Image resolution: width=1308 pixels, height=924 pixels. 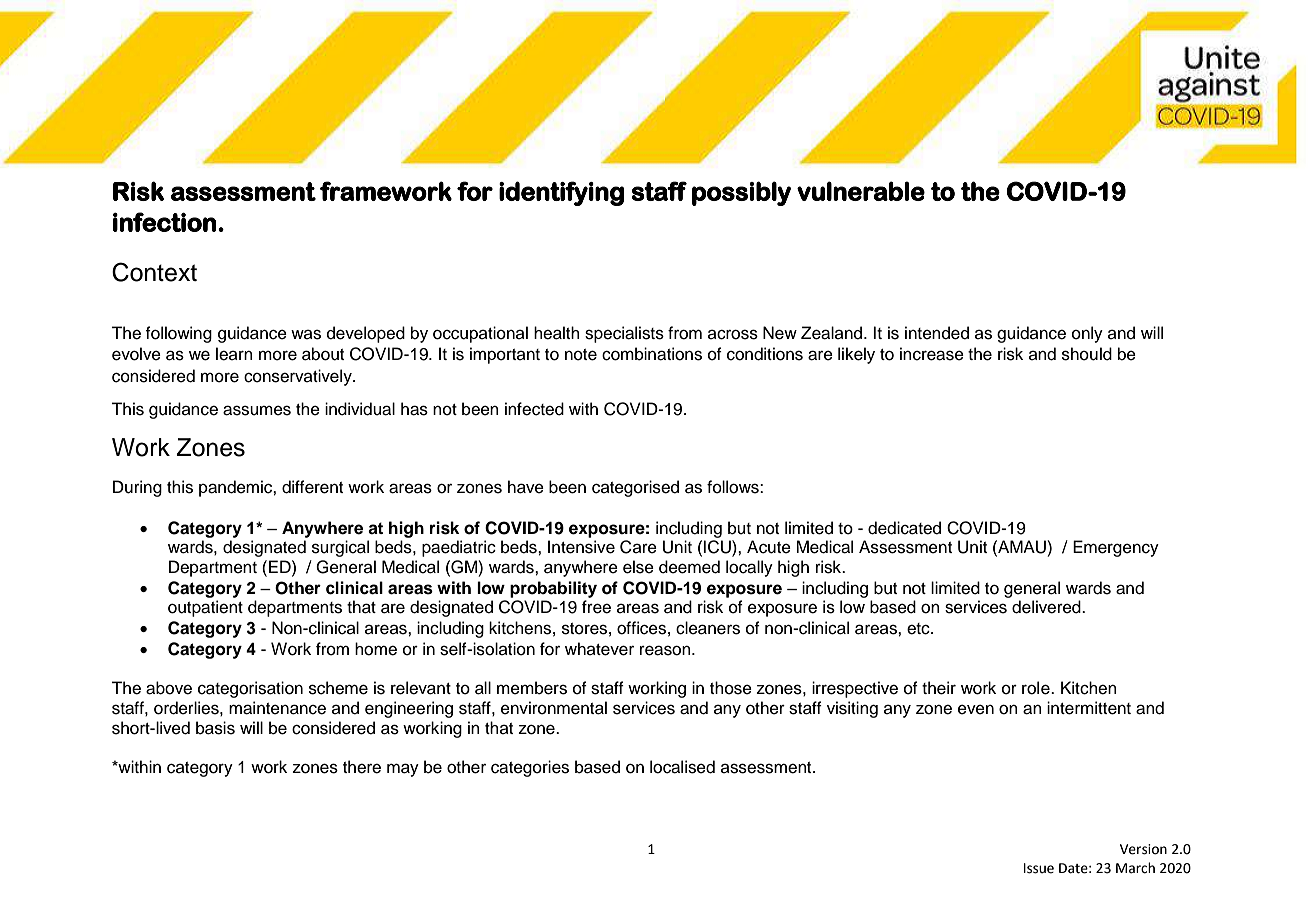 I want to click on role, so click(x=1037, y=688).
